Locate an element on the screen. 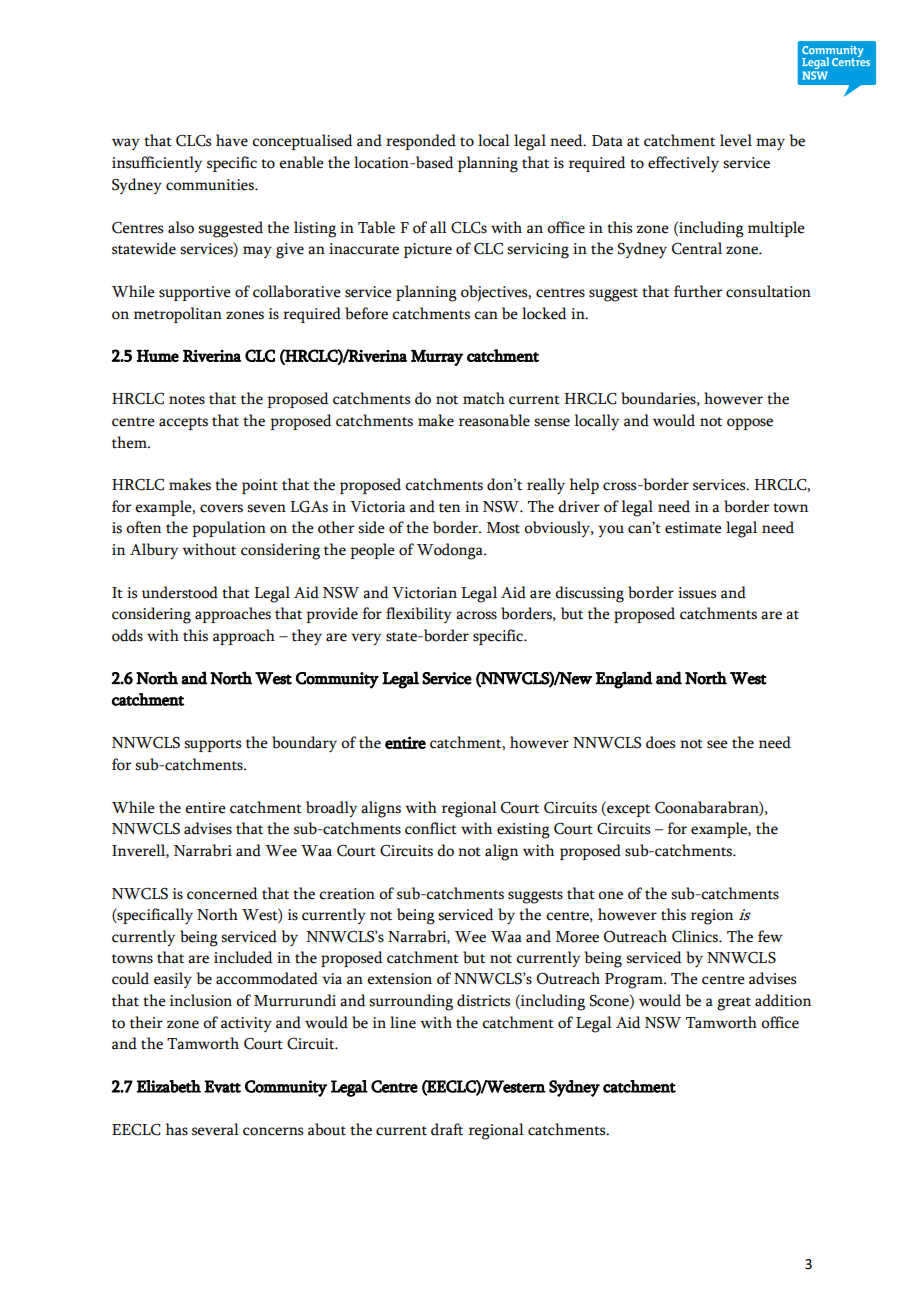 The height and width of the screenshot is (1308, 924). responded is located at coordinates (421, 142).
